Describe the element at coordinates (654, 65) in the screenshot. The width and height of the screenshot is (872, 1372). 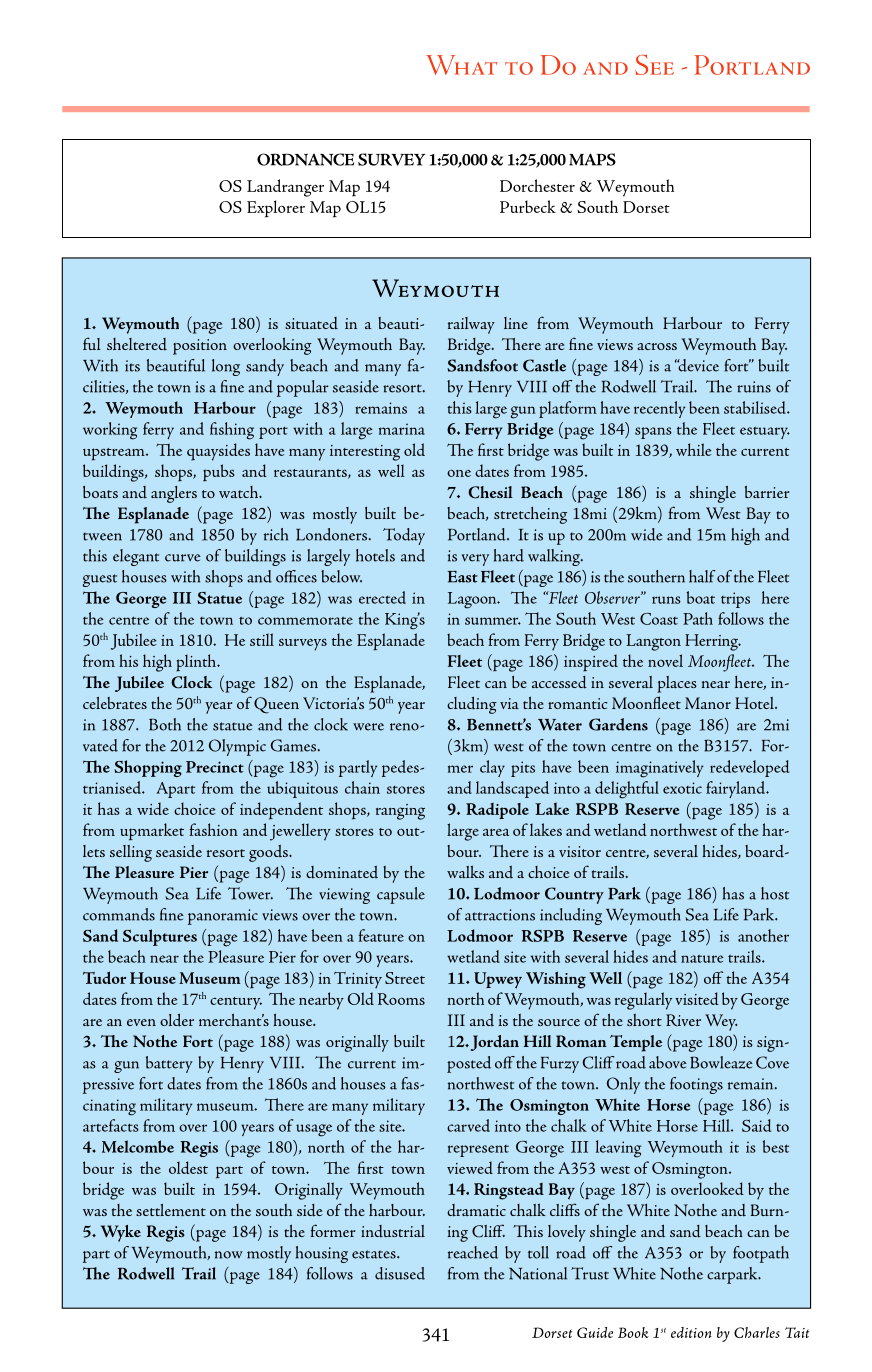
I see `See` at that location.
